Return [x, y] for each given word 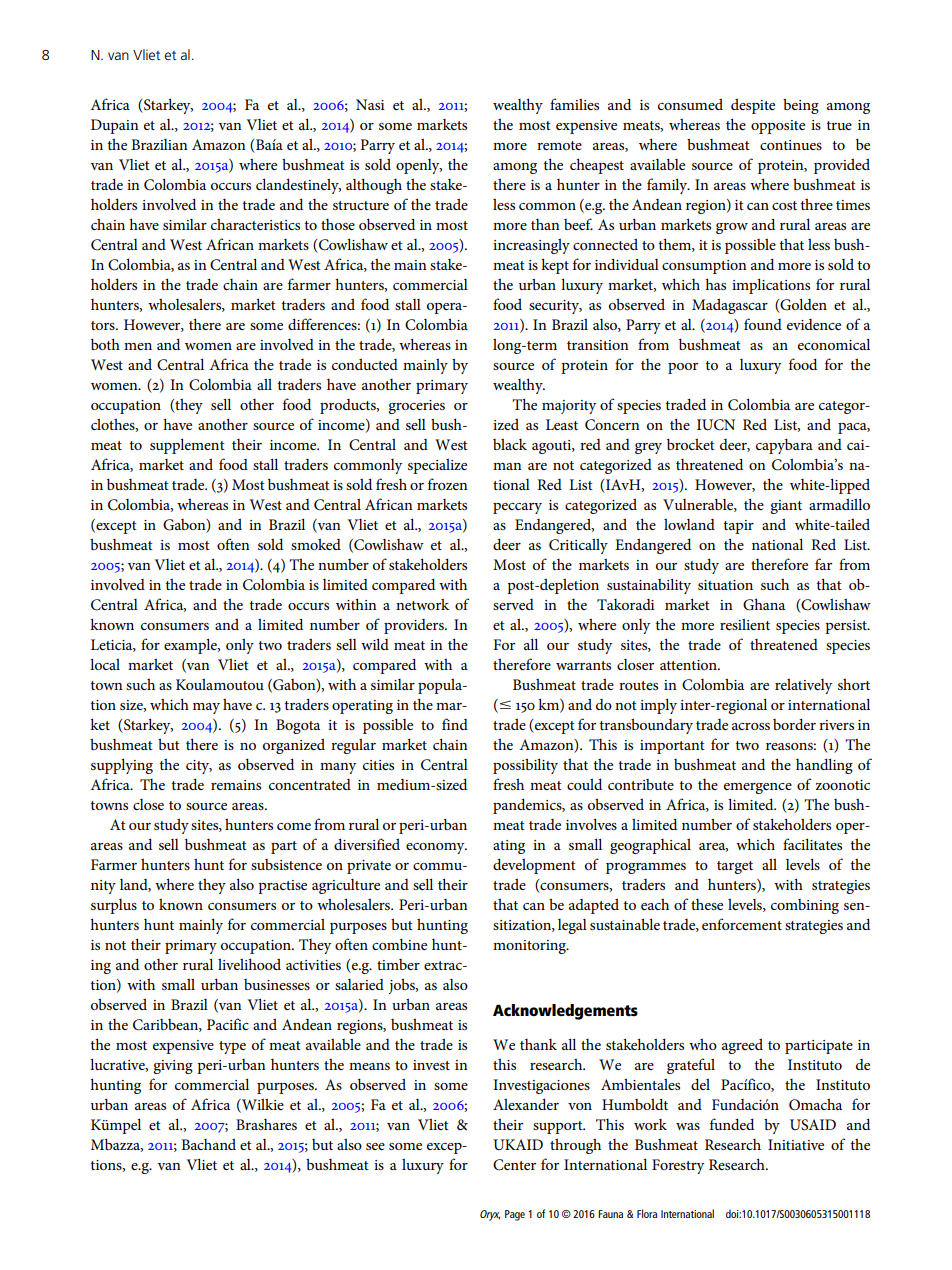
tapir [738, 527]
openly [419, 166]
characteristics [255, 224]
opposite [778, 127]
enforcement [742, 924]
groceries [416, 407]
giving [173, 1067]
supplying [122, 766]
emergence [758, 788]
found [763, 324]
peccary [517, 508]
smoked [316, 544]
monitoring [531, 947]
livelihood [249, 964]
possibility [525, 766]
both [105, 344]
